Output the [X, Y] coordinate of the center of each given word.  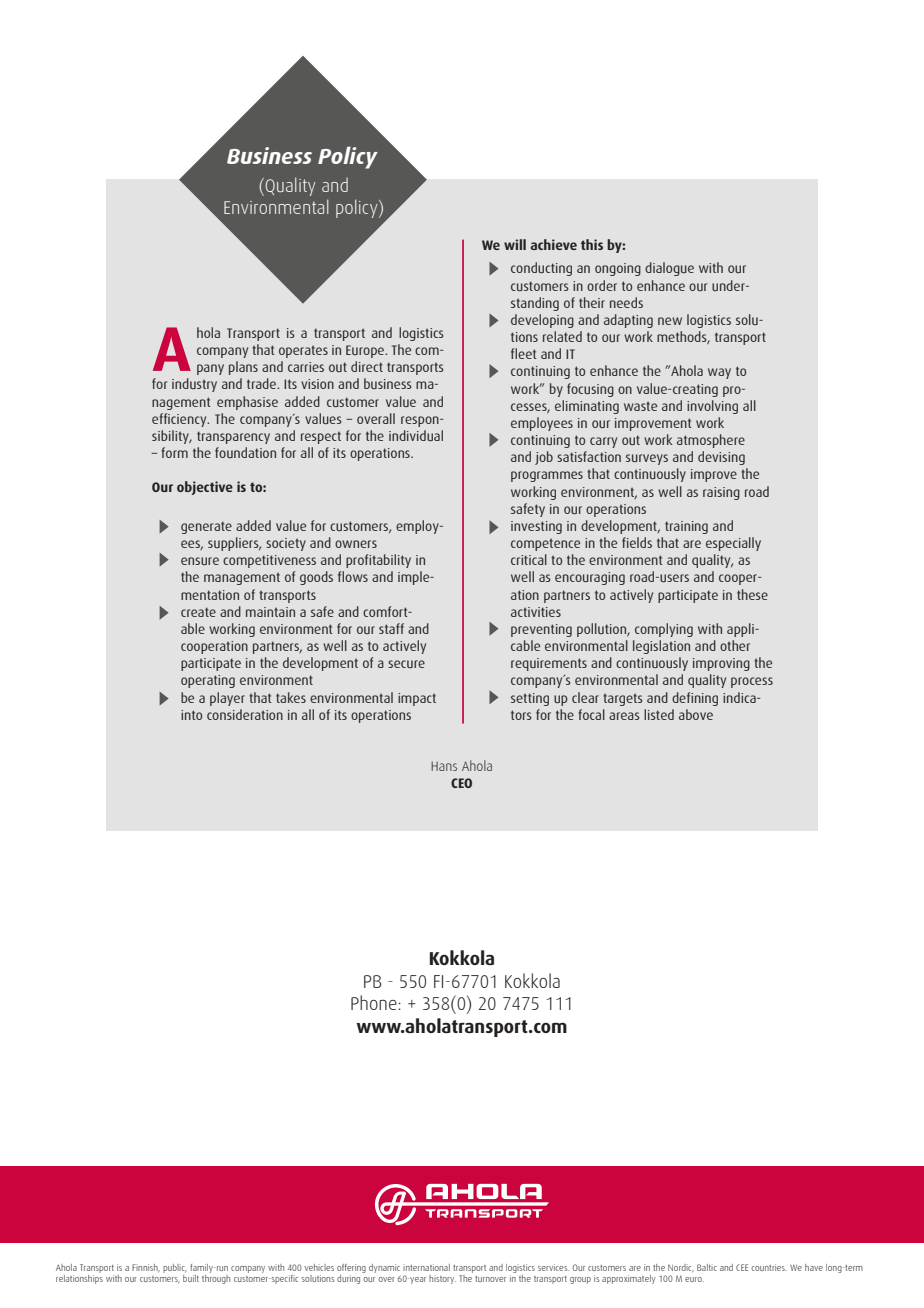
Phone [375, 1002]
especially [733, 544]
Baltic [707, 1267]
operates [303, 351]
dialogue [669, 269]
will [515, 244]
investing [536, 527]
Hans [444, 766]
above [696, 714]
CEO [461, 783]
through [216, 1279]
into [191, 715]
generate [206, 527]
